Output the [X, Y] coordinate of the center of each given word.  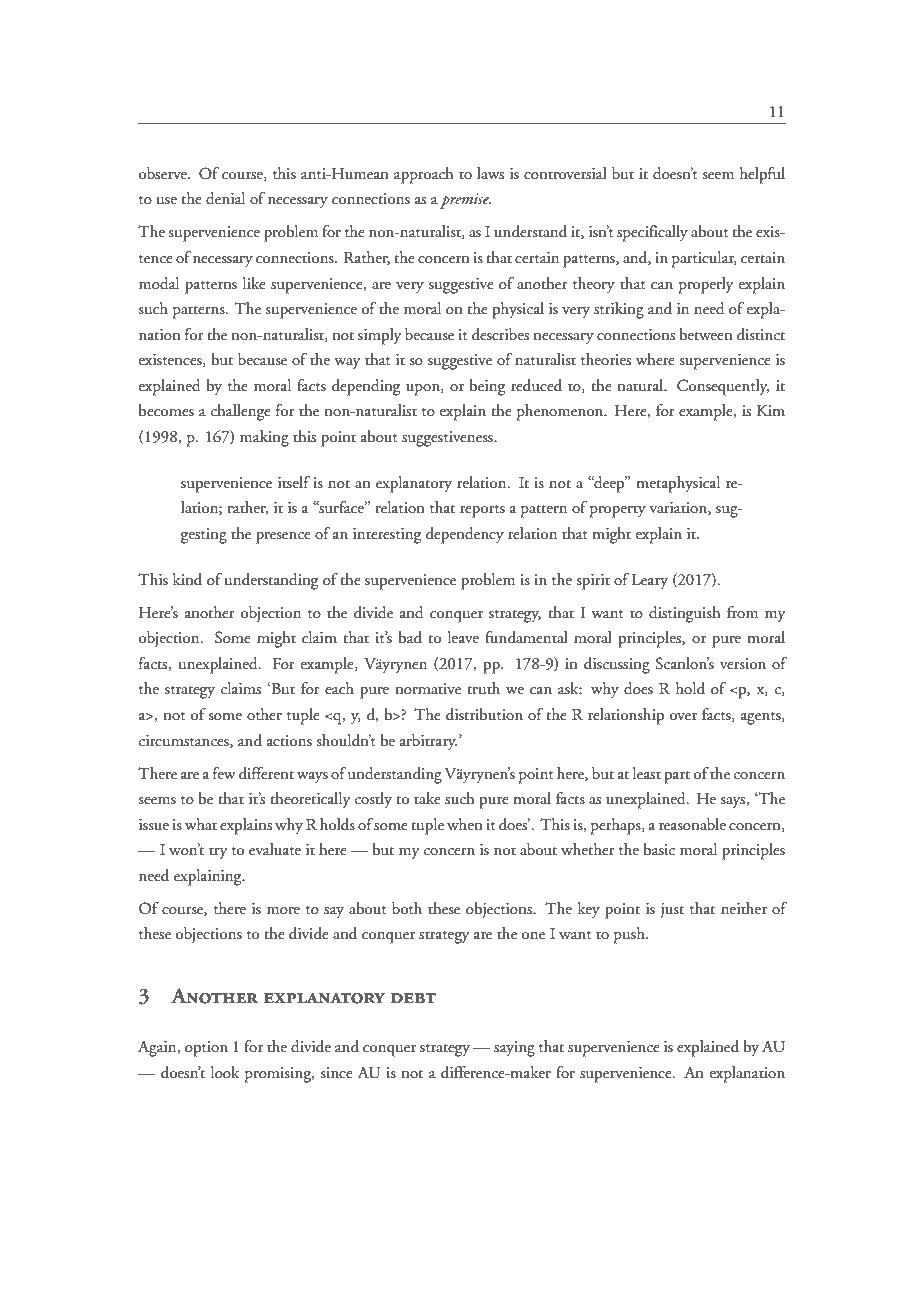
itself [294, 482]
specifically [652, 233]
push [630, 935]
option [206, 1049]
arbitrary [428, 742]
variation [679, 508]
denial [225, 198]
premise [465, 201]
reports [482, 511]
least [647, 773]
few [224, 773]
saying [514, 1049]
